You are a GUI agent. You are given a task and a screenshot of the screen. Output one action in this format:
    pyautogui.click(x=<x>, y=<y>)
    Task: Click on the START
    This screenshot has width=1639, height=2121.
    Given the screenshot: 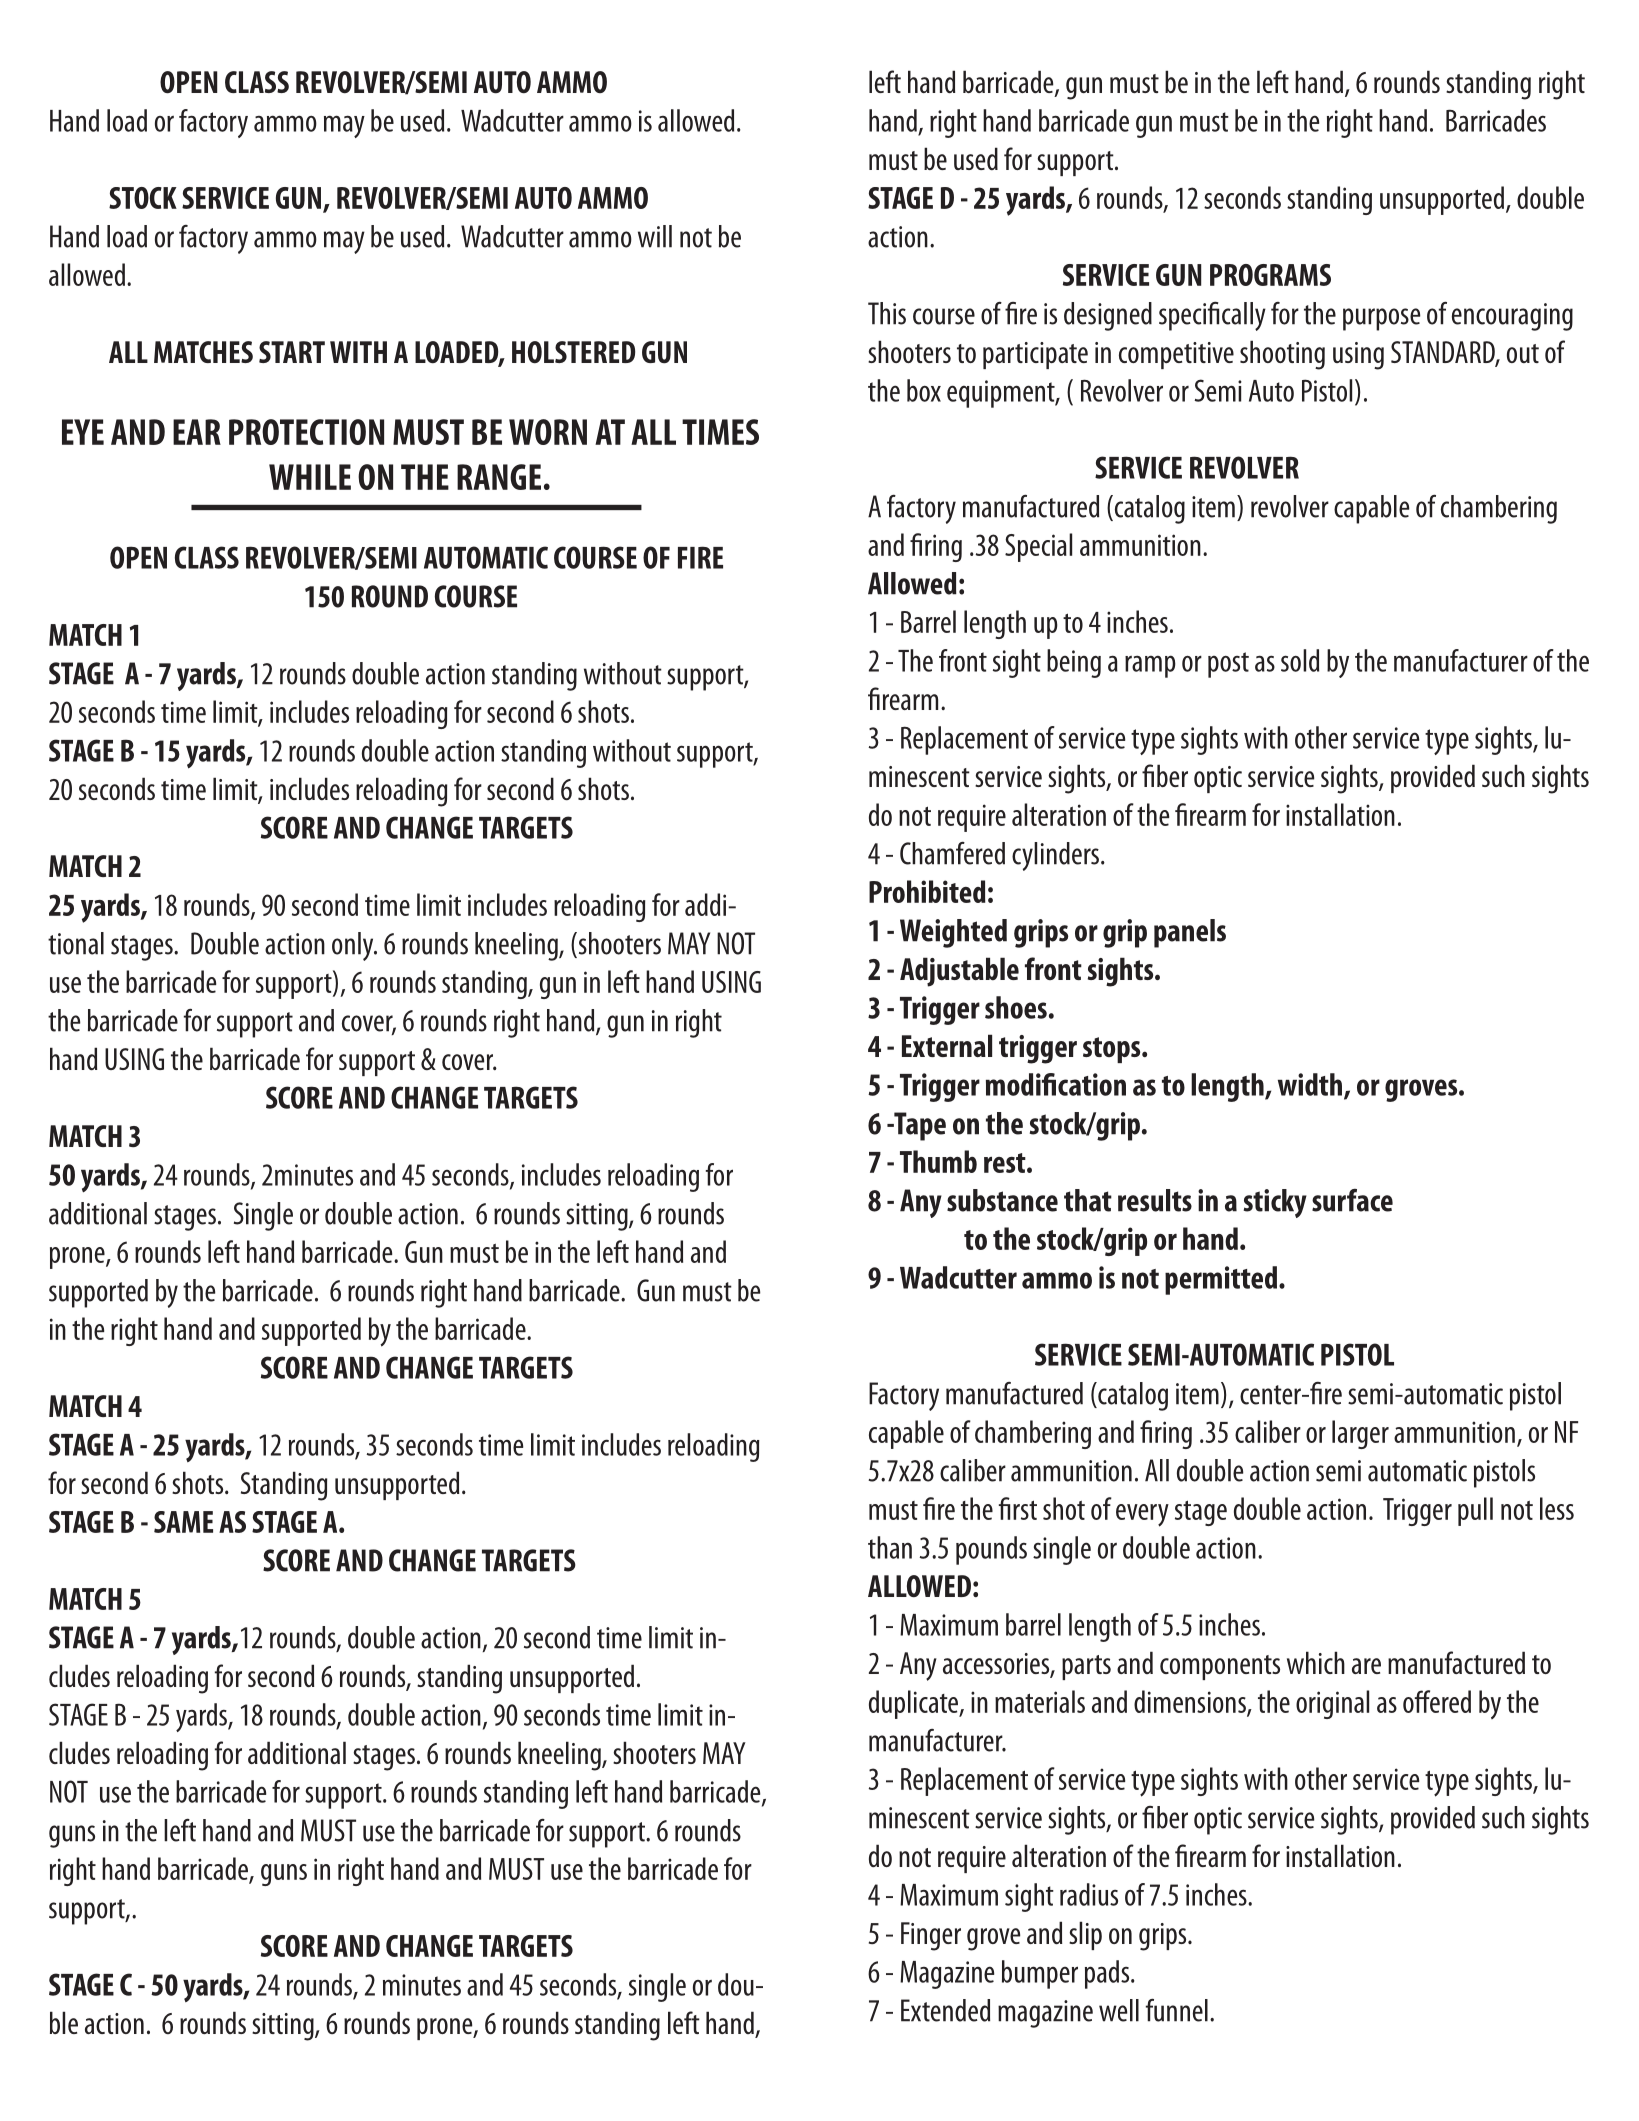 What is the action you would take?
    pyautogui.click(x=292, y=352)
